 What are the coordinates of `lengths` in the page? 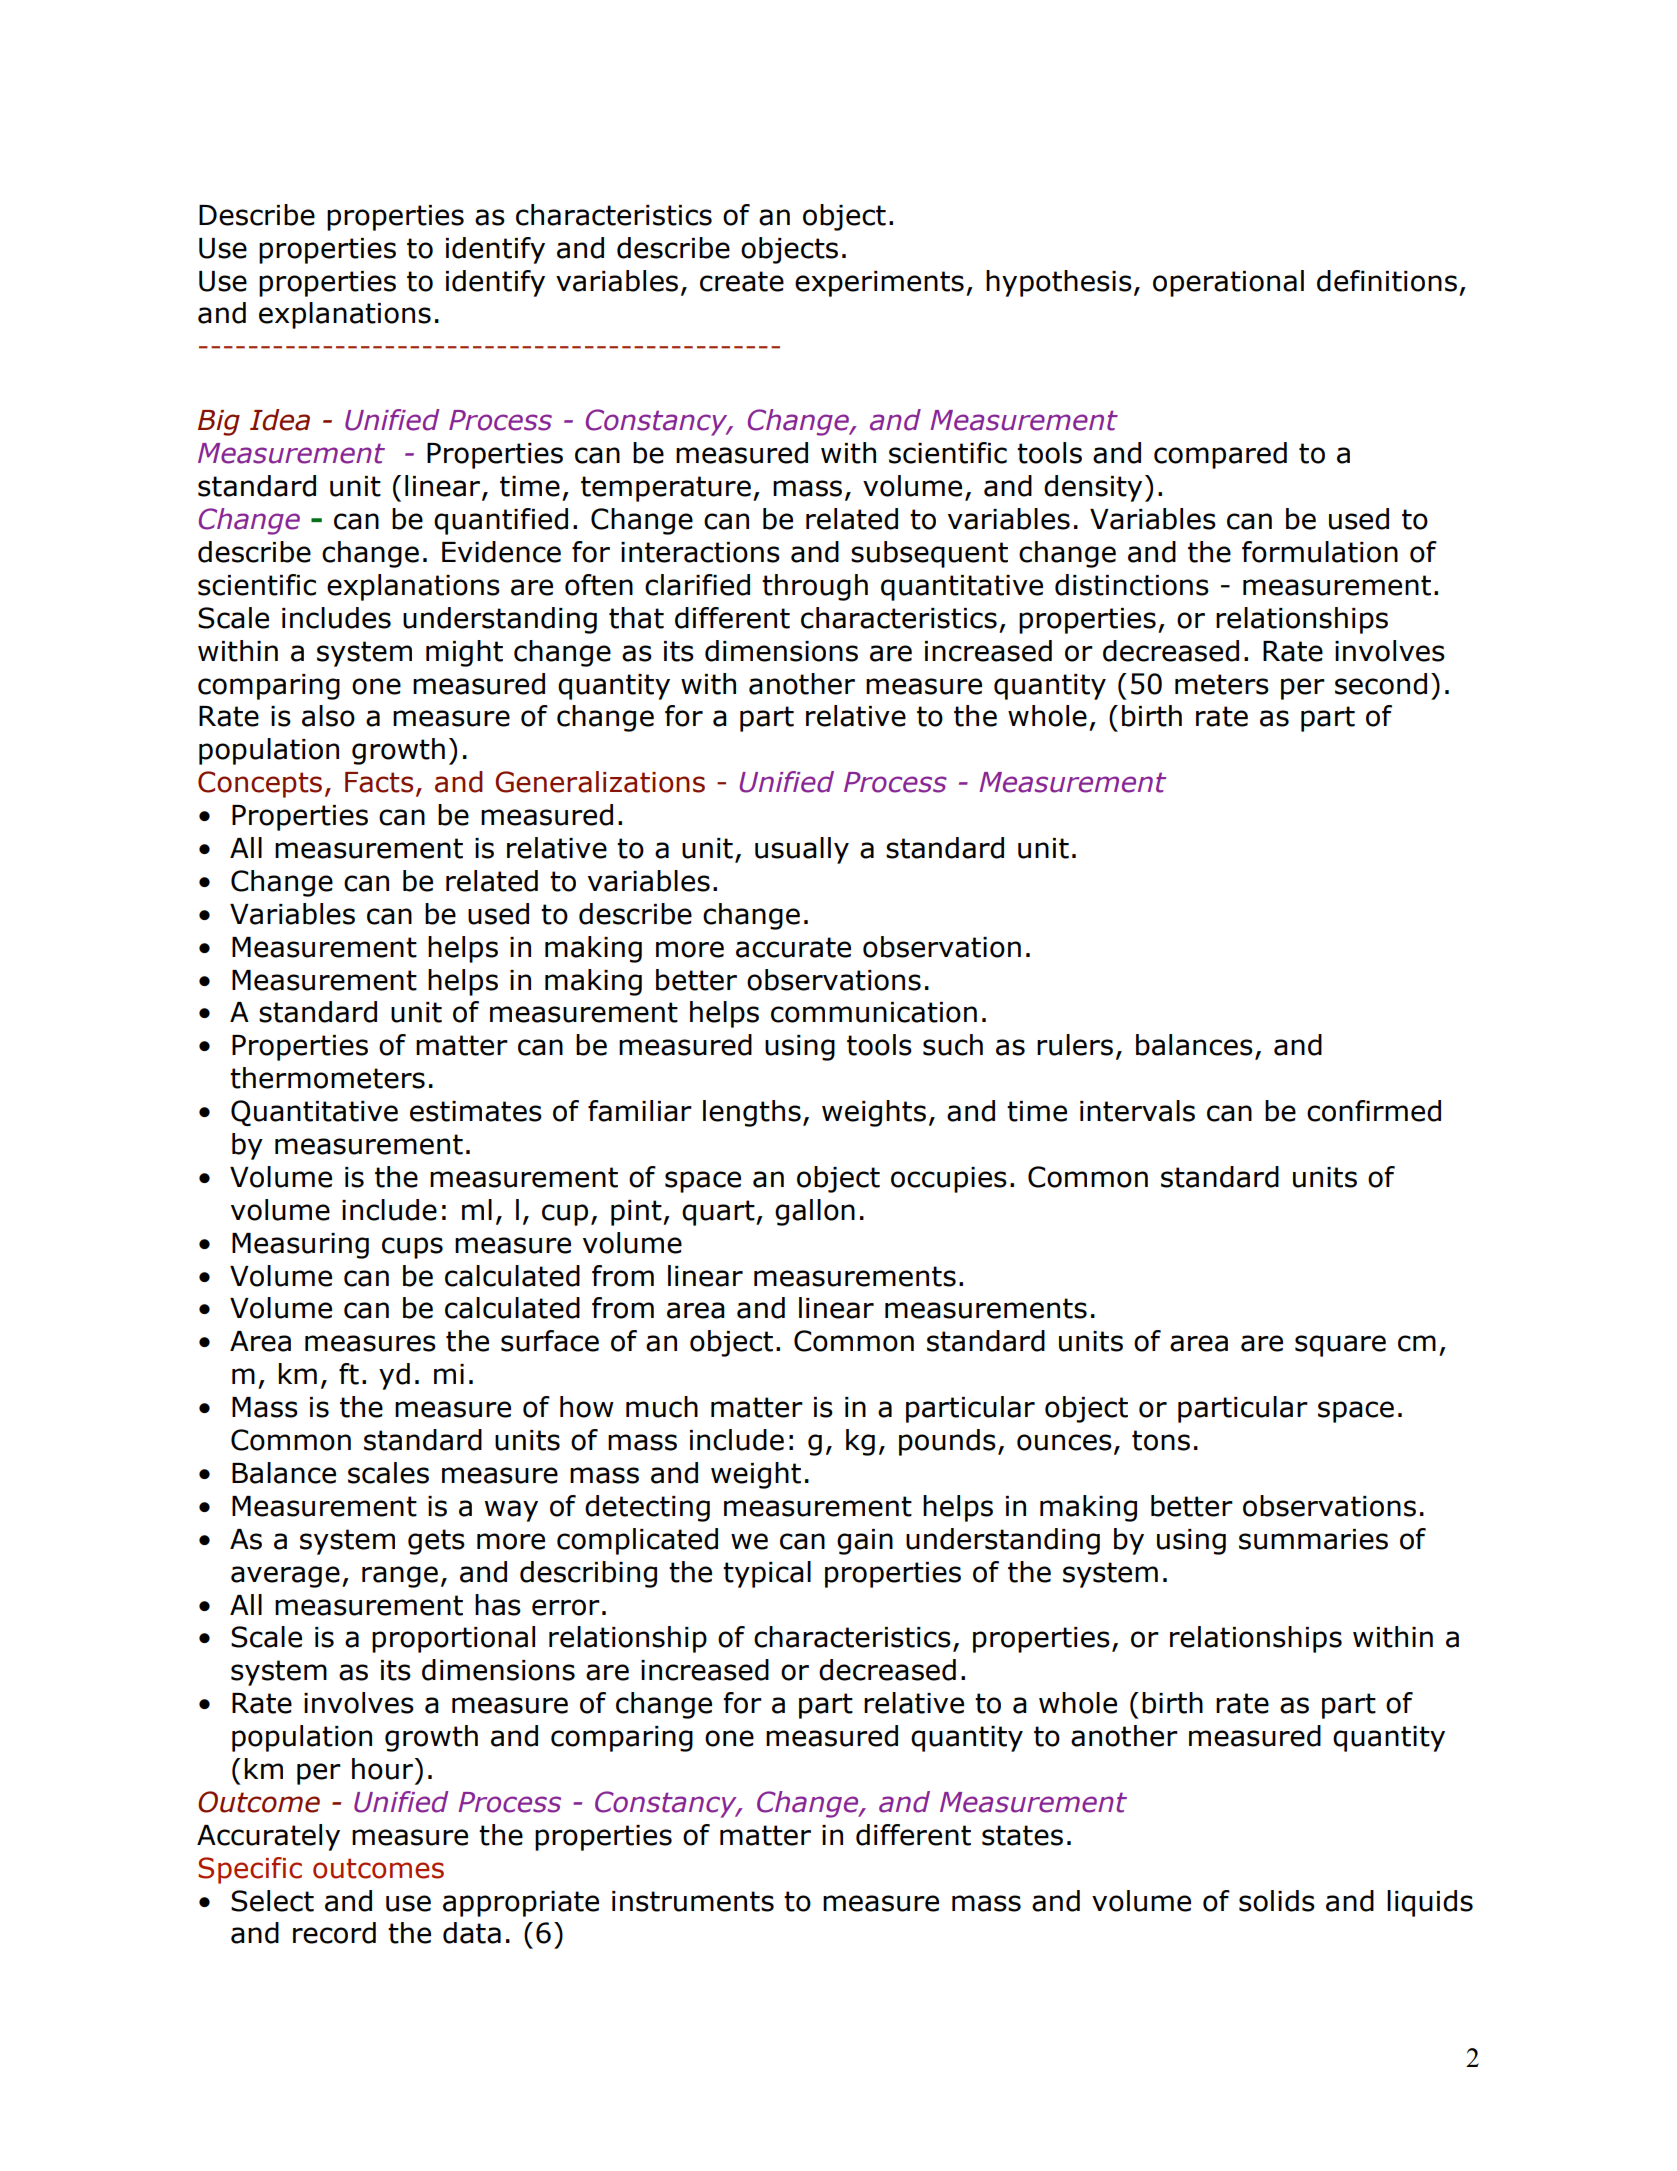 It's located at (752, 1113).
